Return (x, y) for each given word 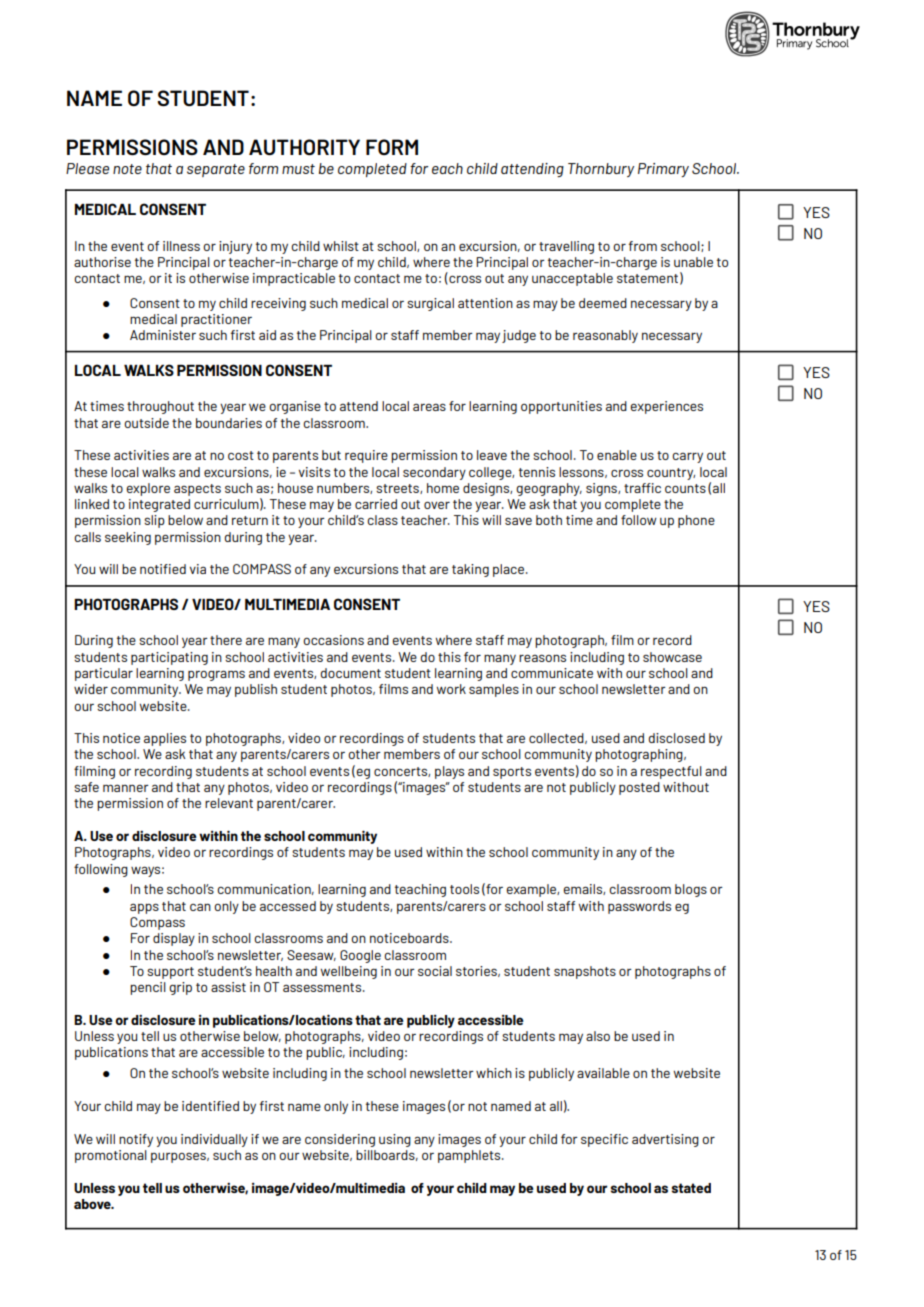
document (350, 673)
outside (146, 423)
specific (604, 1140)
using (395, 1140)
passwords (639, 907)
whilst (341, 246)
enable (617, 455)
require (366, 456)
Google (360, 956)
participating (169, 658)
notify (136, 1140)
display (174, 939)
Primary (663, 170)
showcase (672, 657)
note (127, 169)
